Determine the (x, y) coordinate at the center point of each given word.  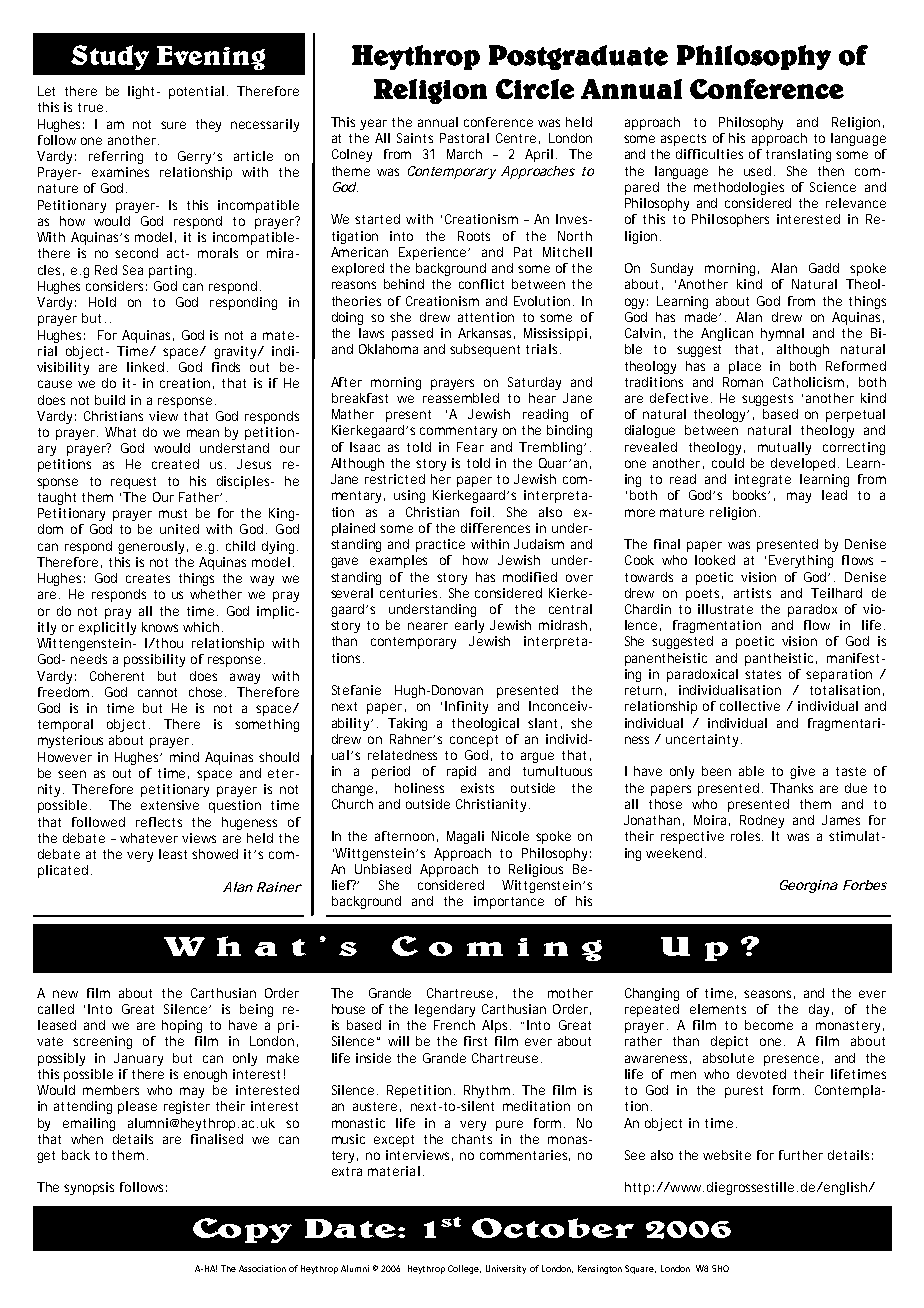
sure (173, 125)
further (801, 1155)
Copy (242, 1230)
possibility (154, 660)
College (464, 1269)
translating (798, 155)
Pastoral (464, 138)
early (469, 626)
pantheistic (781, 659)
